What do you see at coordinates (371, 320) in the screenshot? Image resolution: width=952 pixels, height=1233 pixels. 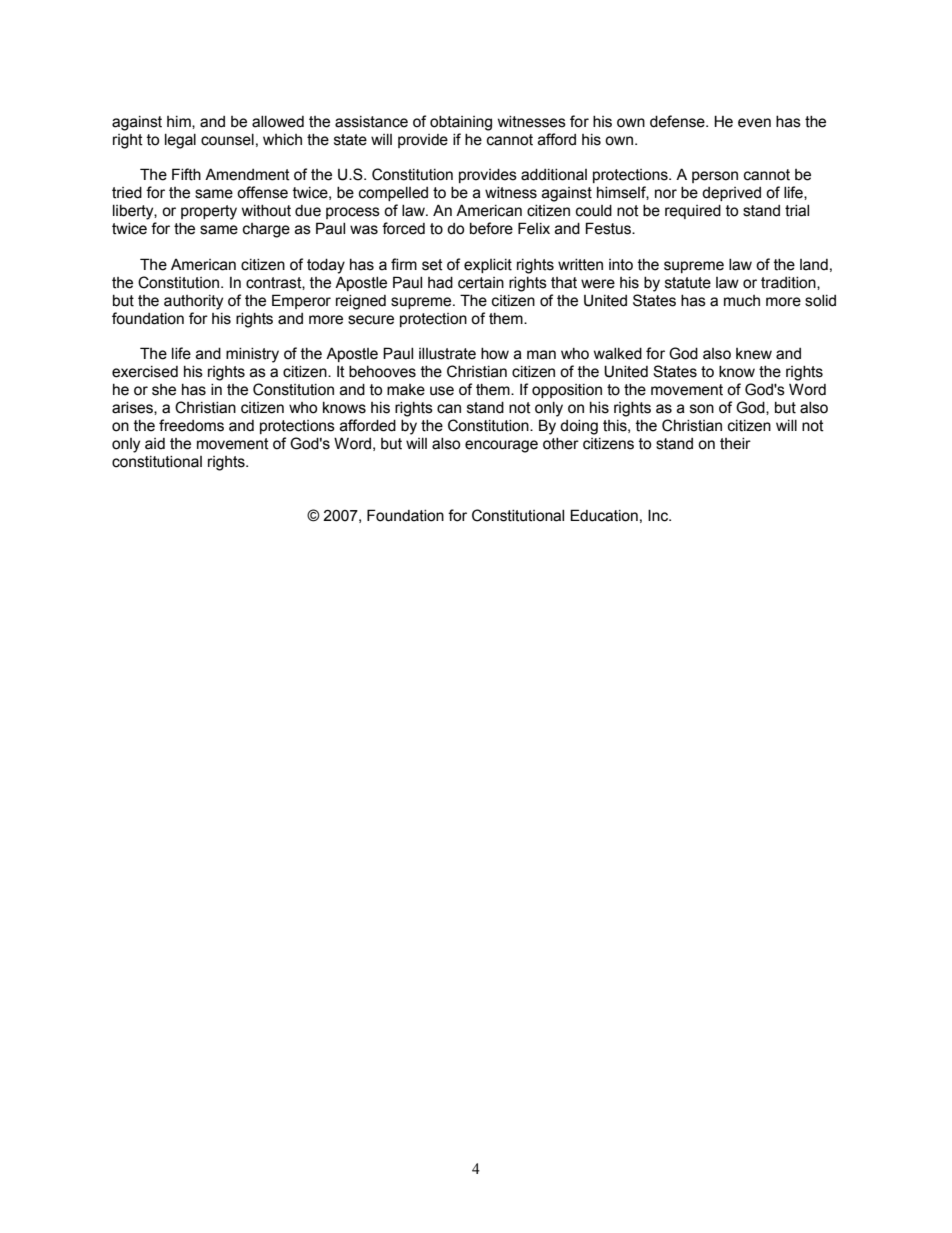 I see `secure` at bounding box center [371, 320].
